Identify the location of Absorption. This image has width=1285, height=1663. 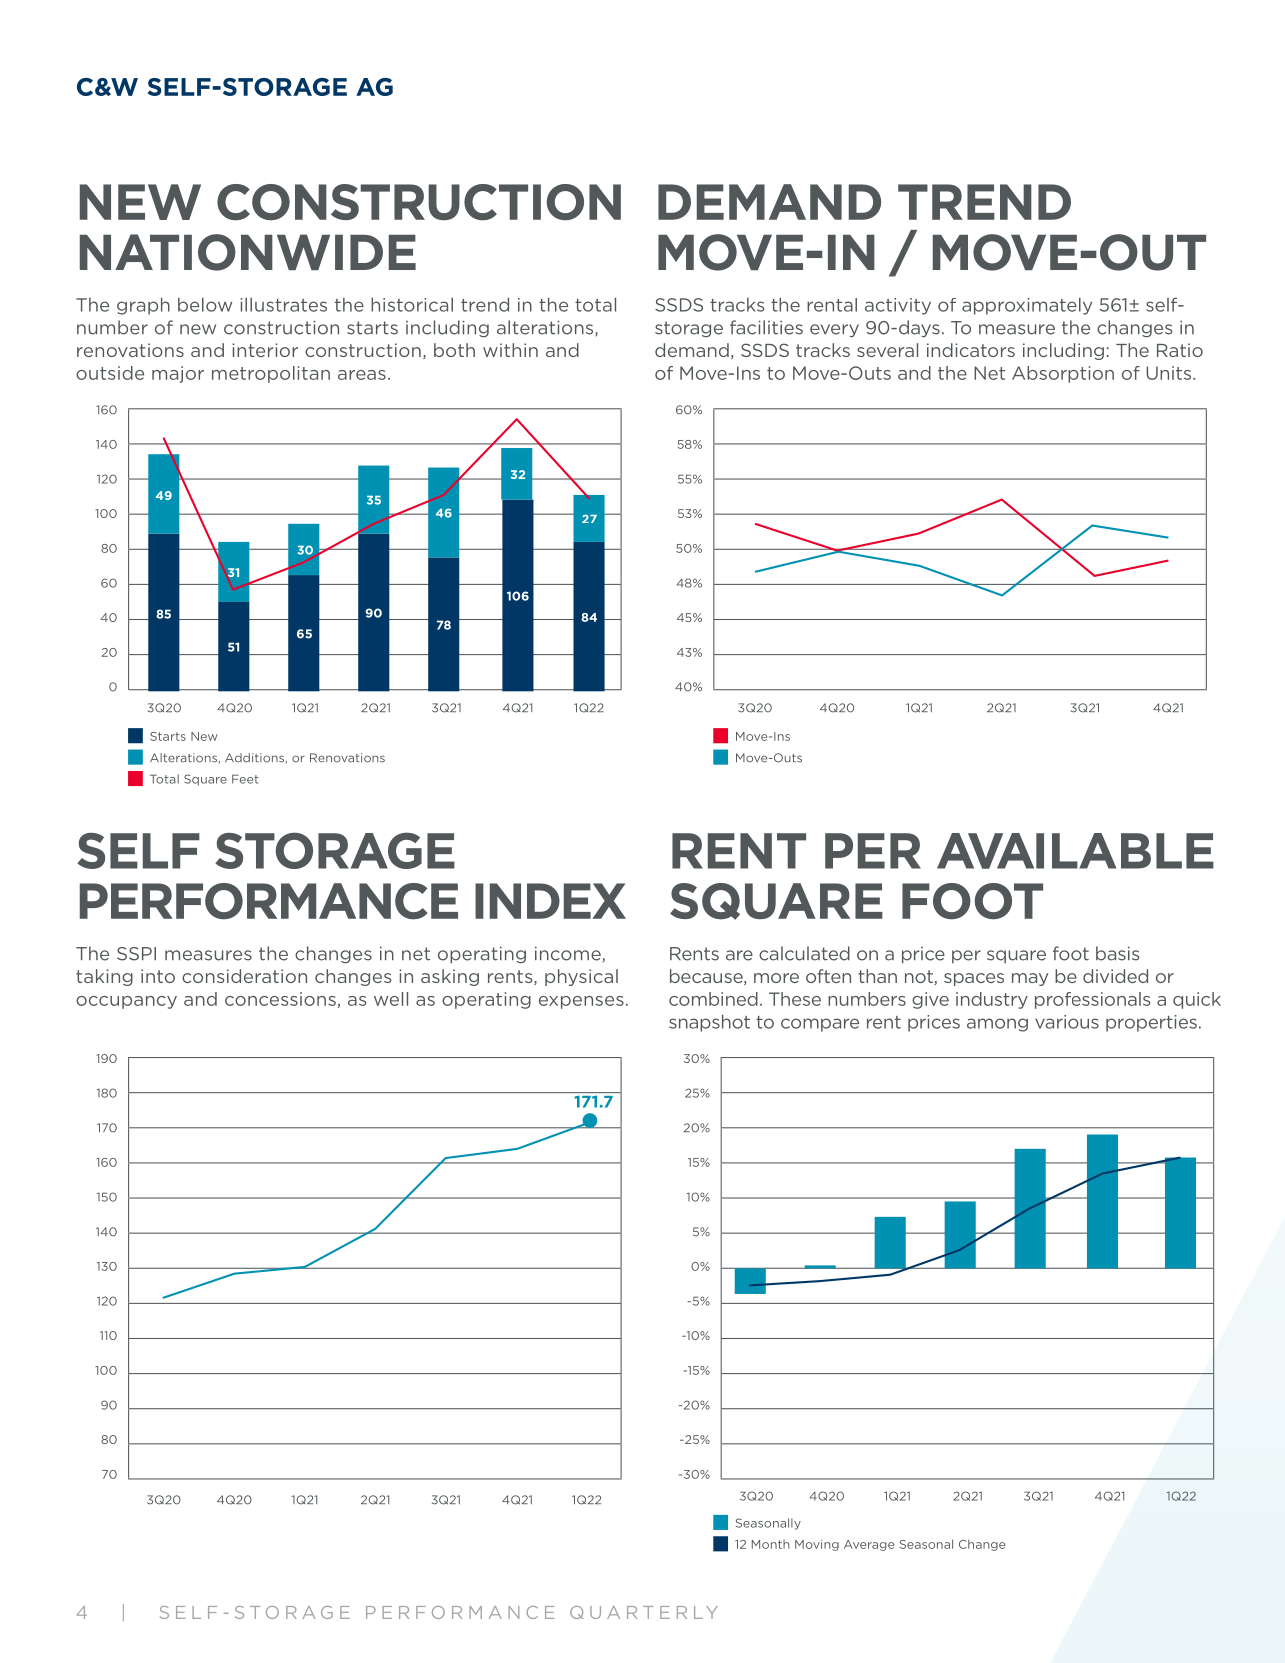
(1063, 374).
